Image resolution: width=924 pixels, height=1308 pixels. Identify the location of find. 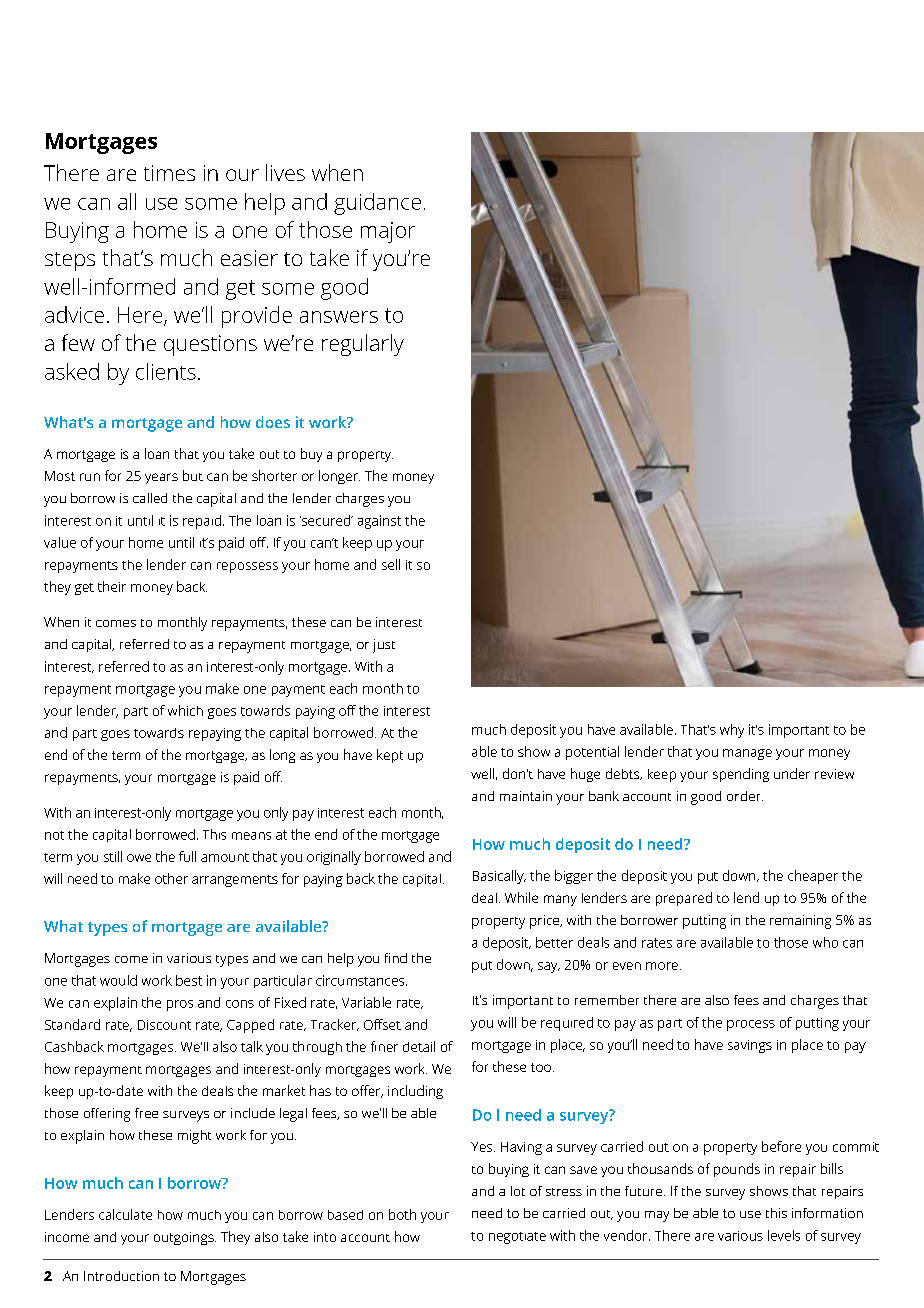
(396, 958).
